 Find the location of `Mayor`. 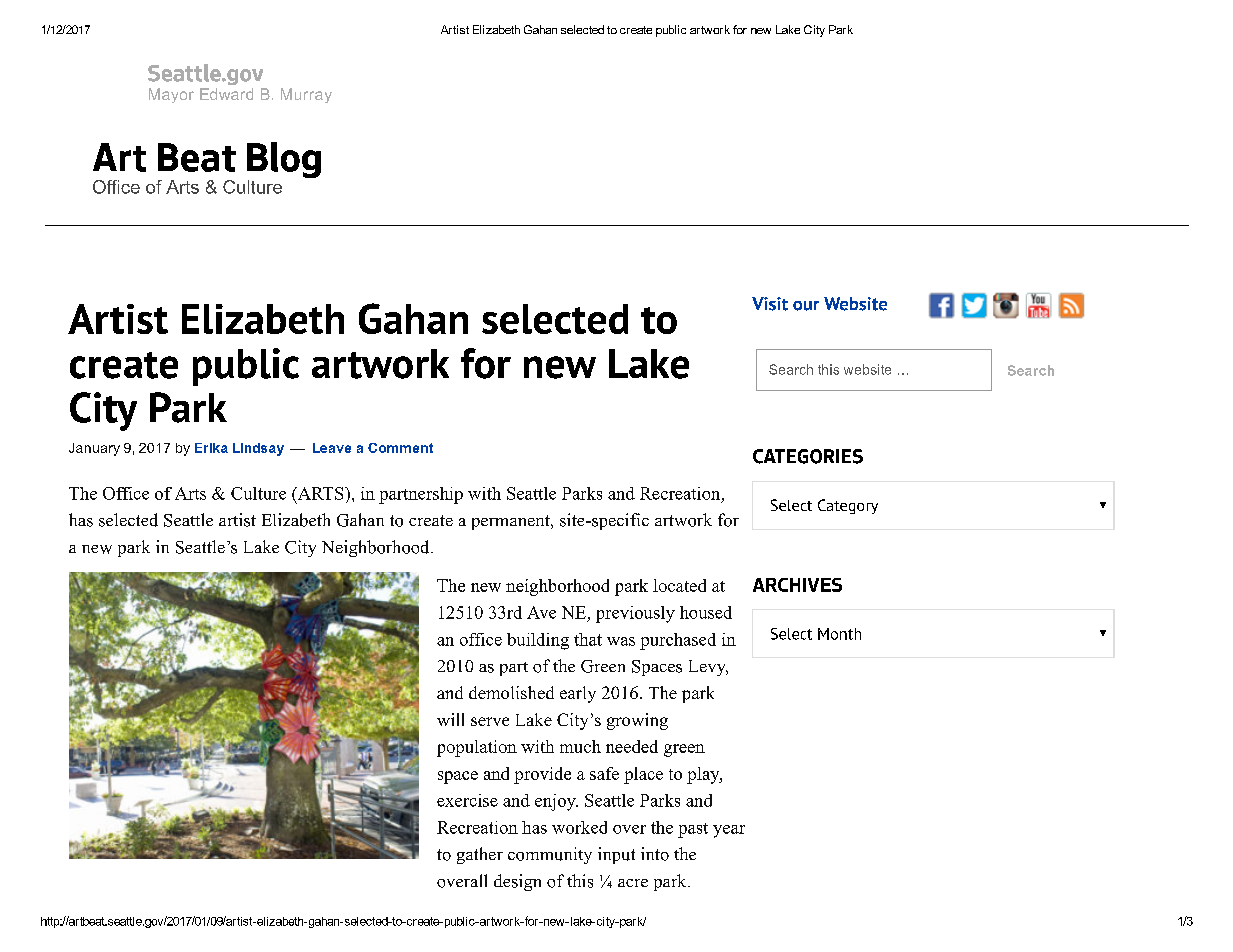

Mayor is located at coordinates (171, 95).
